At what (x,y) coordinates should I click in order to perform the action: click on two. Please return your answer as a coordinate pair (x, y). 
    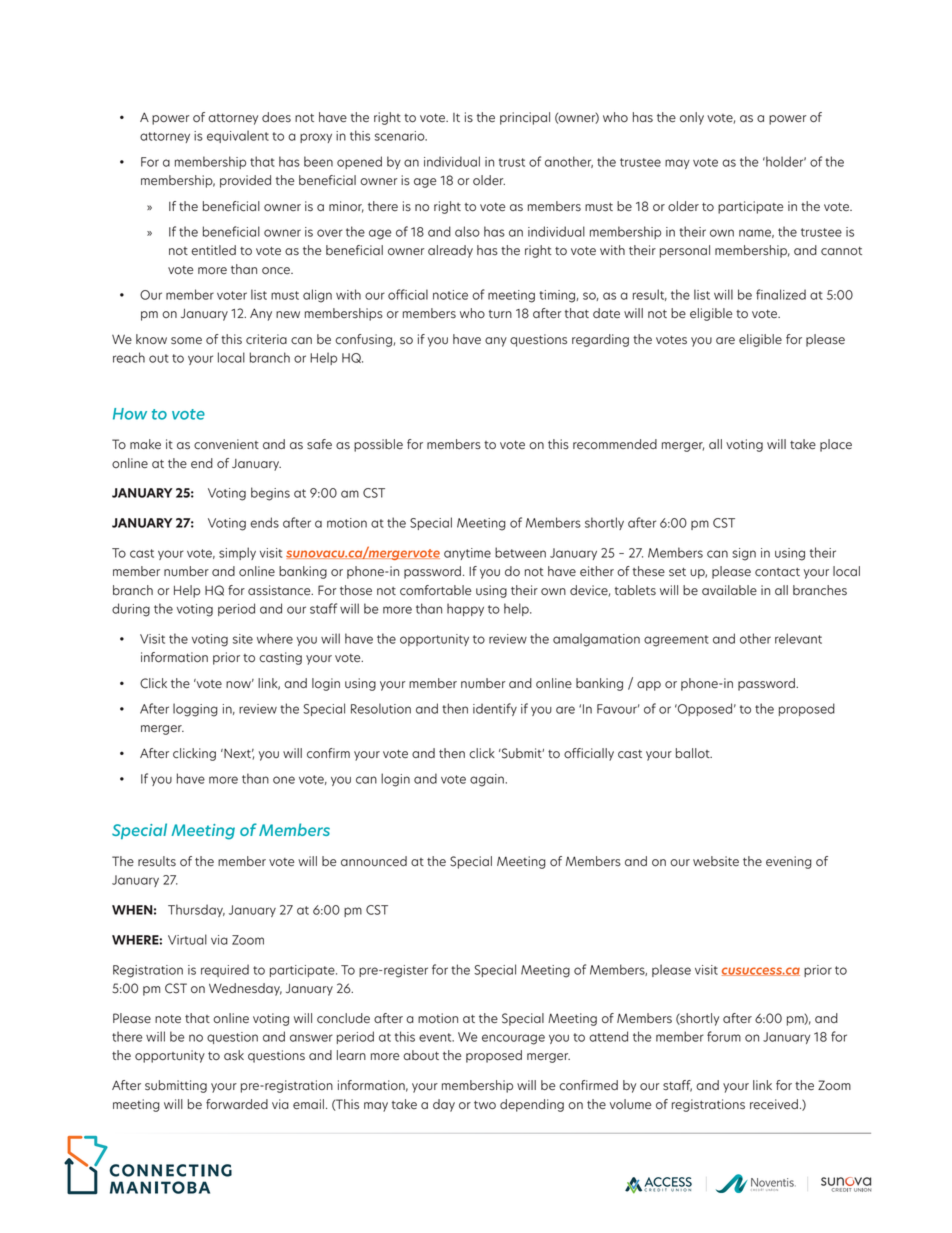
    Looking at the image, I should click on (485, 1105).
